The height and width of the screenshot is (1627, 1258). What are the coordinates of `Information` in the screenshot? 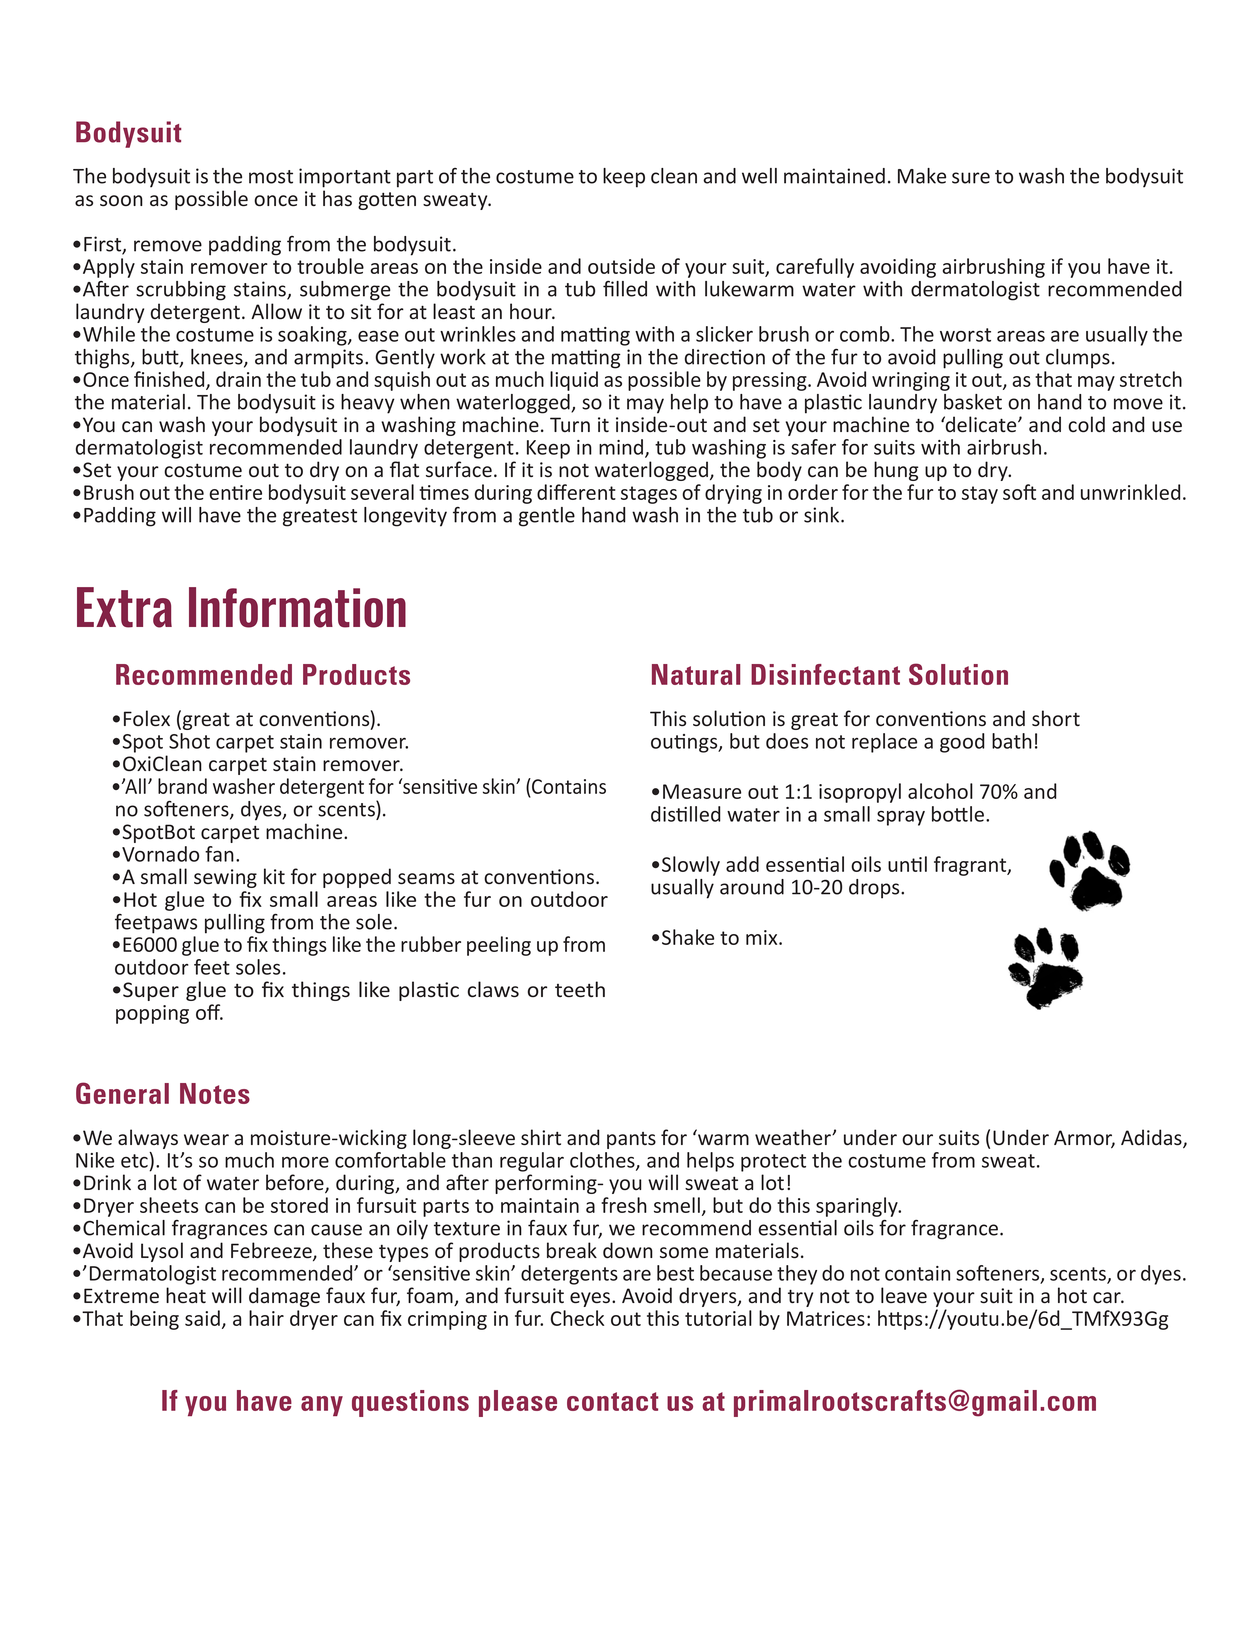 It's located at (297, 607).
